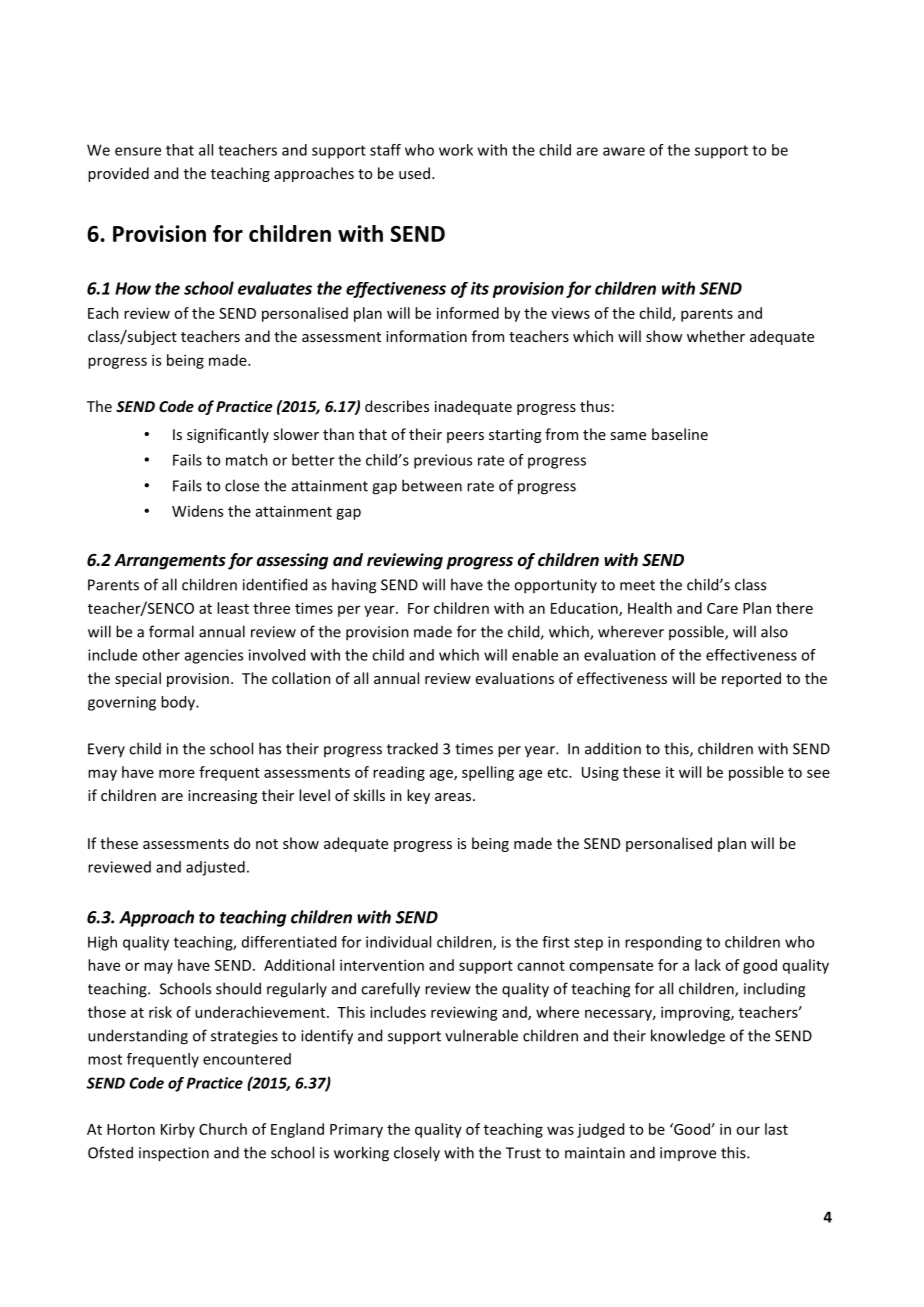 This screenshot has width=924, height=1307. I want to click on used, so click(414, 173).
